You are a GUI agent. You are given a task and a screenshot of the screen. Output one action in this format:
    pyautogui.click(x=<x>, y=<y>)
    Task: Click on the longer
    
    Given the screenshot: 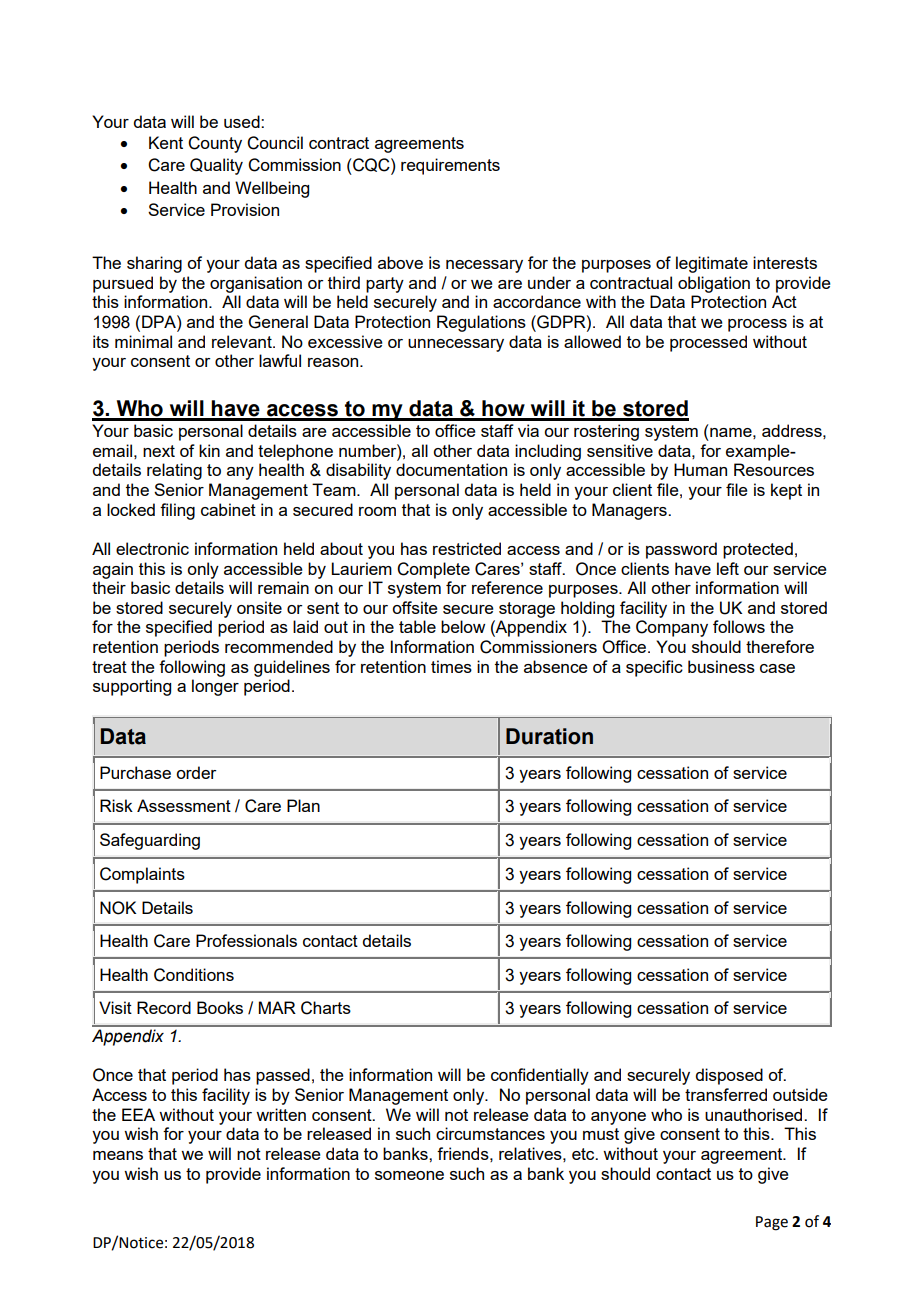 What is the action you would take?
    pyautogui.click(x=215, y=687)
